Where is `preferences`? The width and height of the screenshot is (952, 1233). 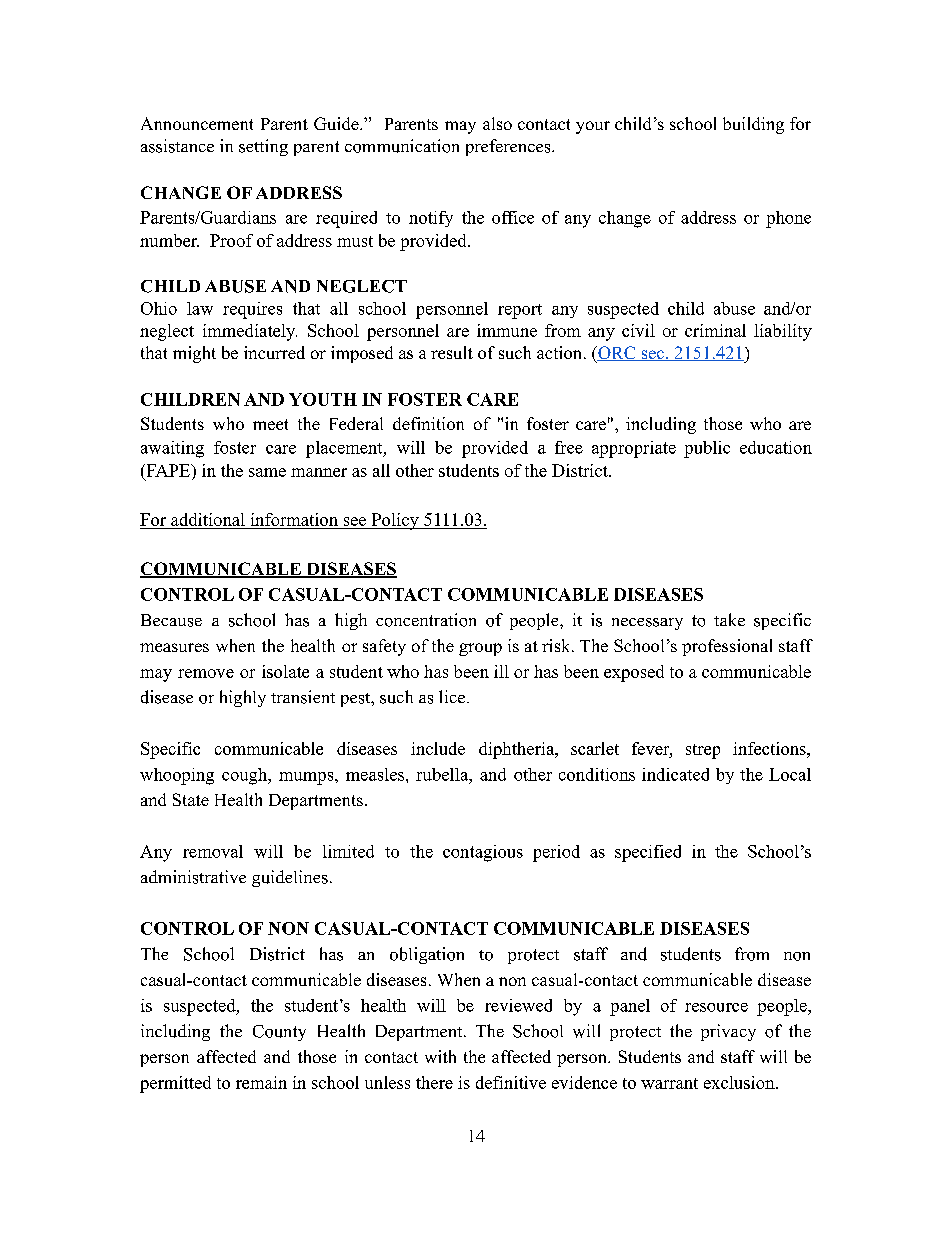
preferences is located at coordinates (508, 147).
